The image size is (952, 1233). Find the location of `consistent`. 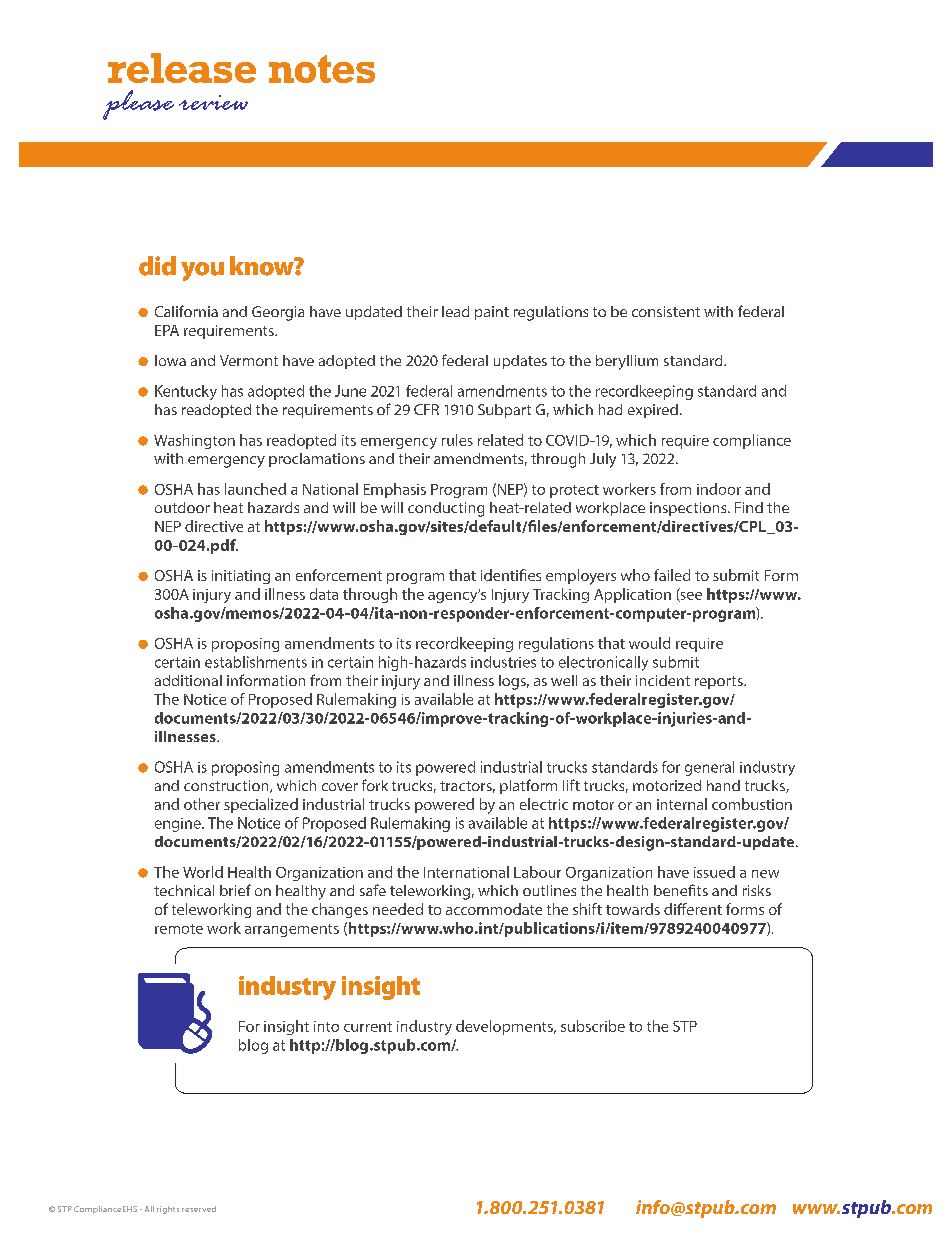

consistent is located at coordinates (666, 311).
